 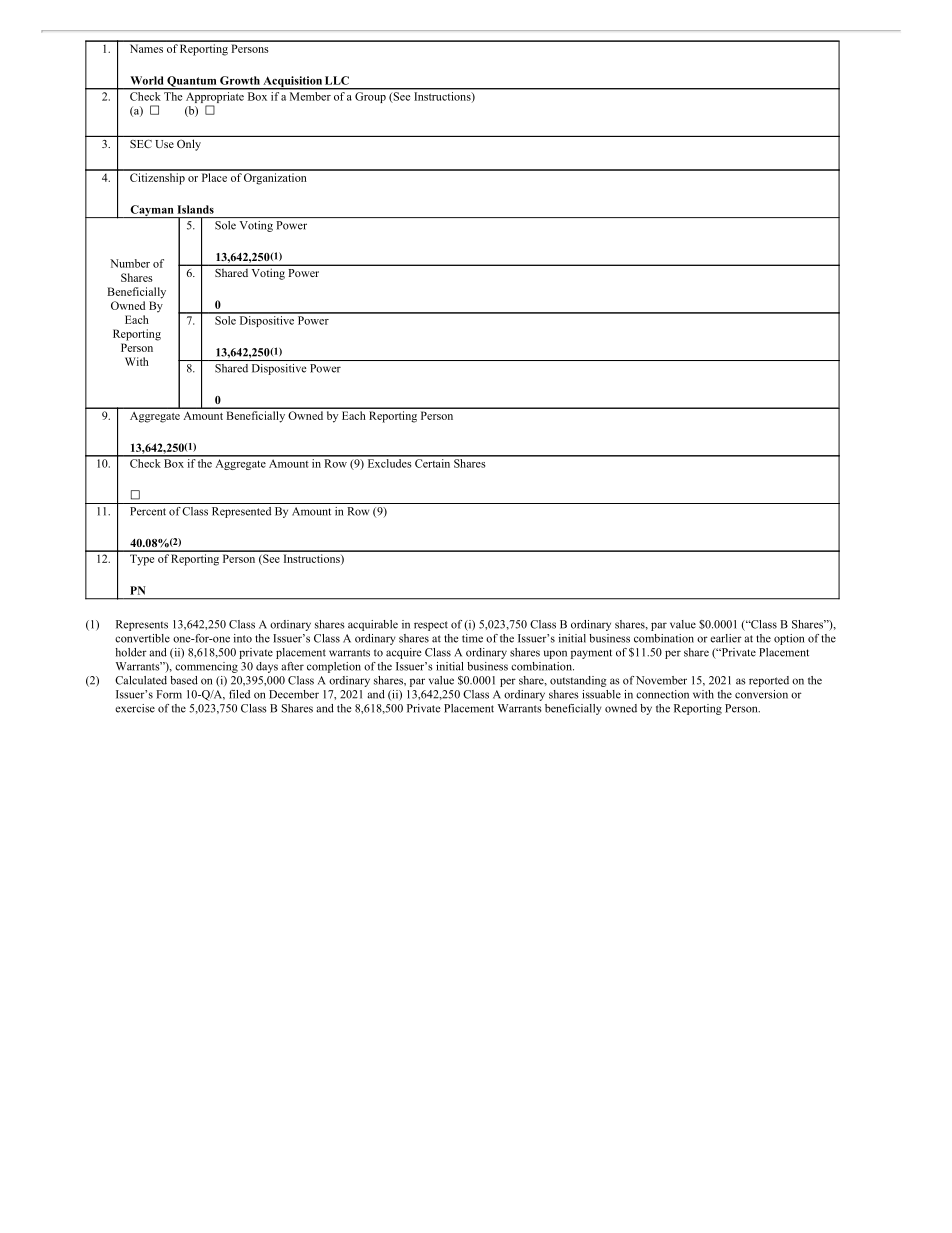 What do you see at coordinates (184, 680) in the image?
I see `based` at bounding box center [184, 680].
